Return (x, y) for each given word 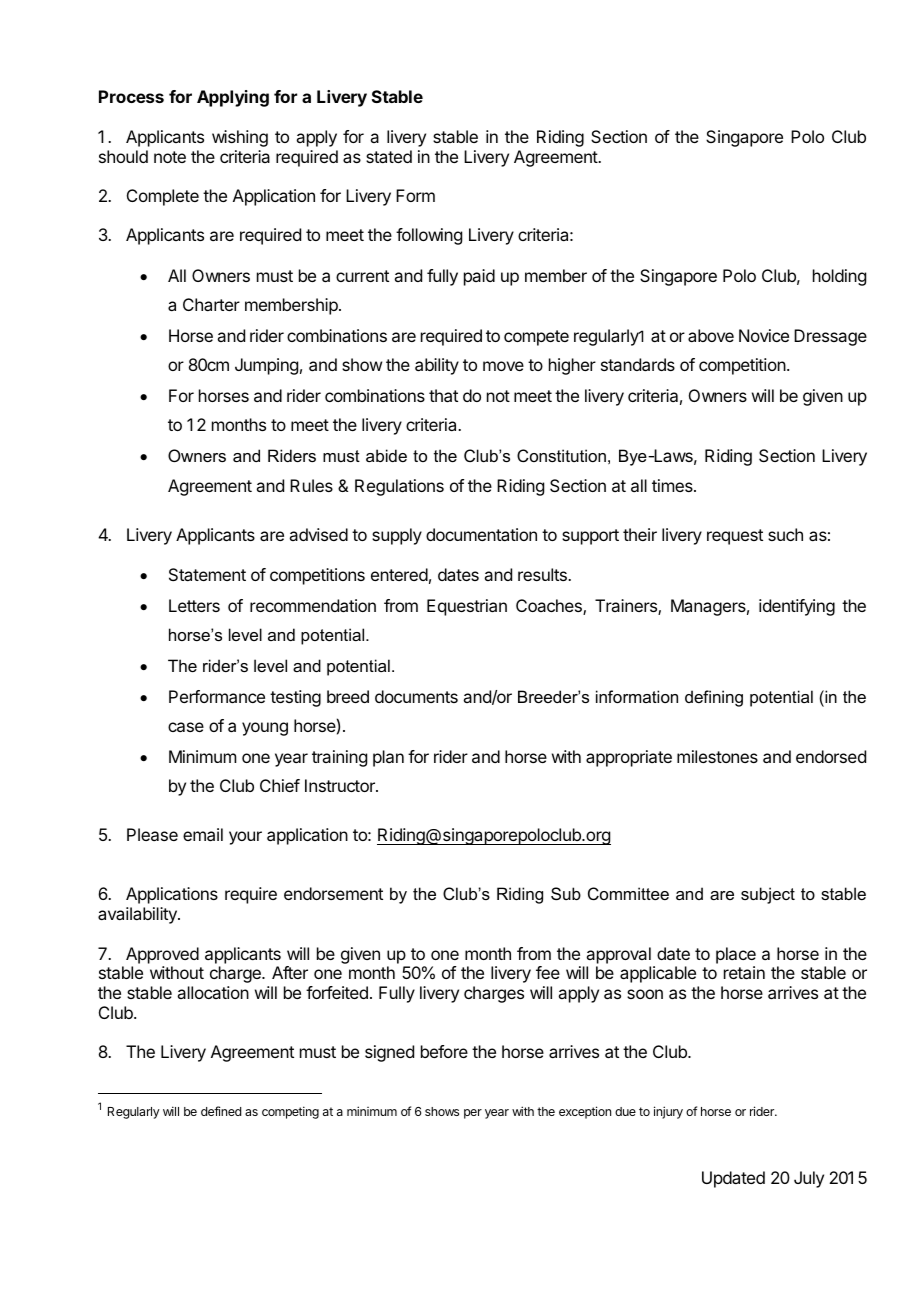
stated (389, 156)
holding (839, 277)
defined (221, 1111)
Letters (194, 605)
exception (585, 1112)
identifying (797, 607)
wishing (240, 138)
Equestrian (467, 607)
